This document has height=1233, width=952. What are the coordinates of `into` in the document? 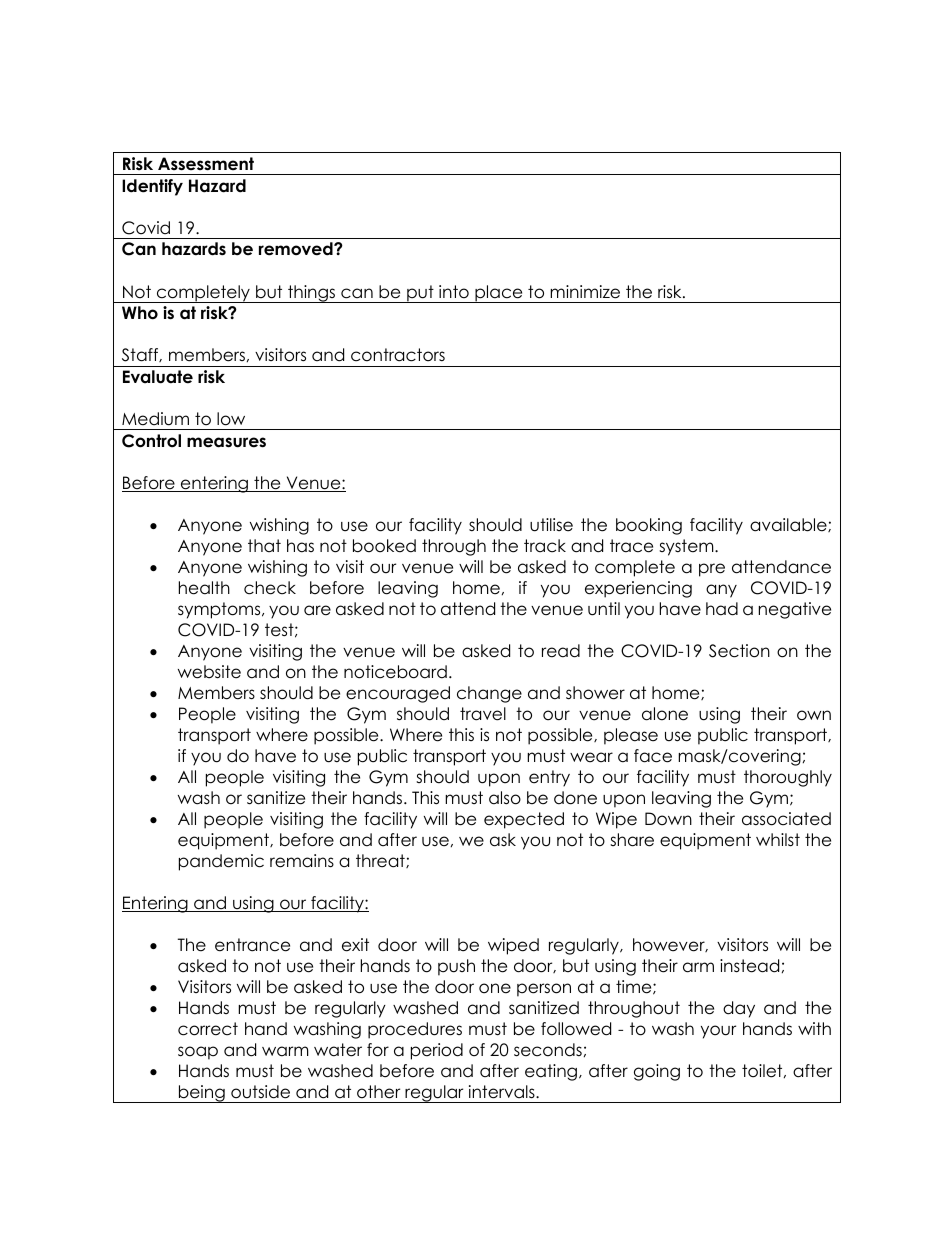 It's located at (454, 292).
